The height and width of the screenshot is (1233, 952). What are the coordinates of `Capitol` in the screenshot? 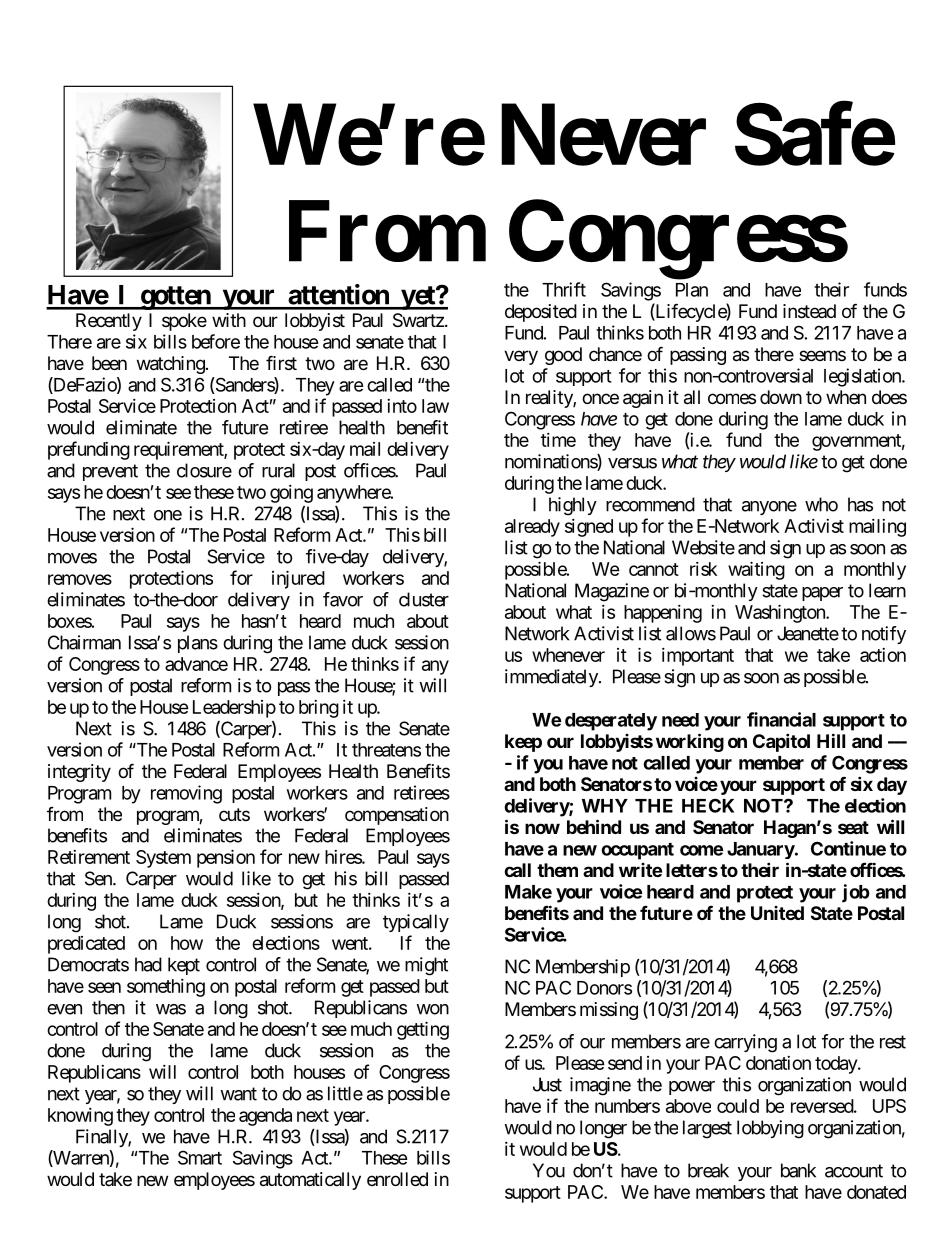 It's located at (781, 742).
